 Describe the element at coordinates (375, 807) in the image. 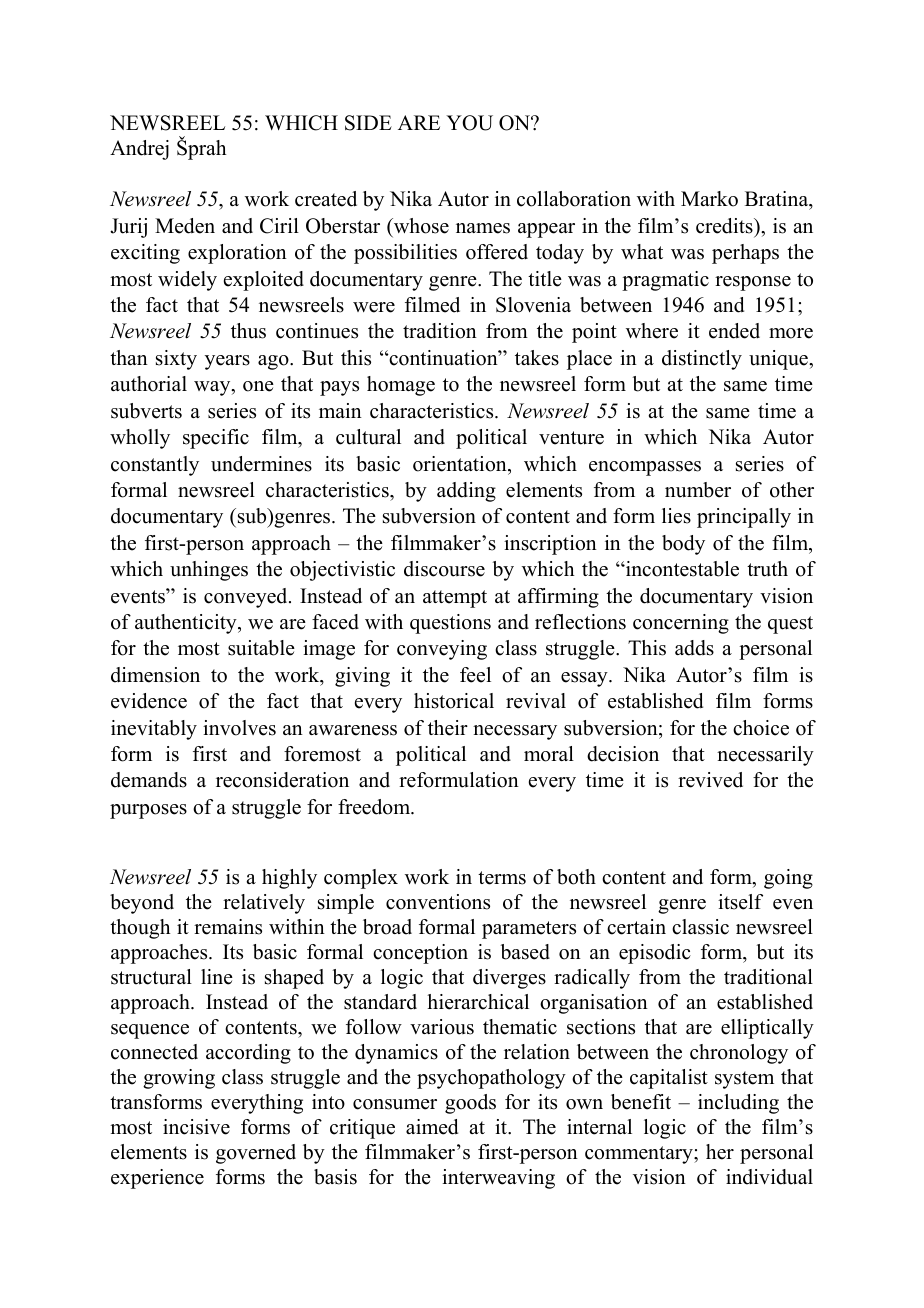

I see `freedom` at that location.
